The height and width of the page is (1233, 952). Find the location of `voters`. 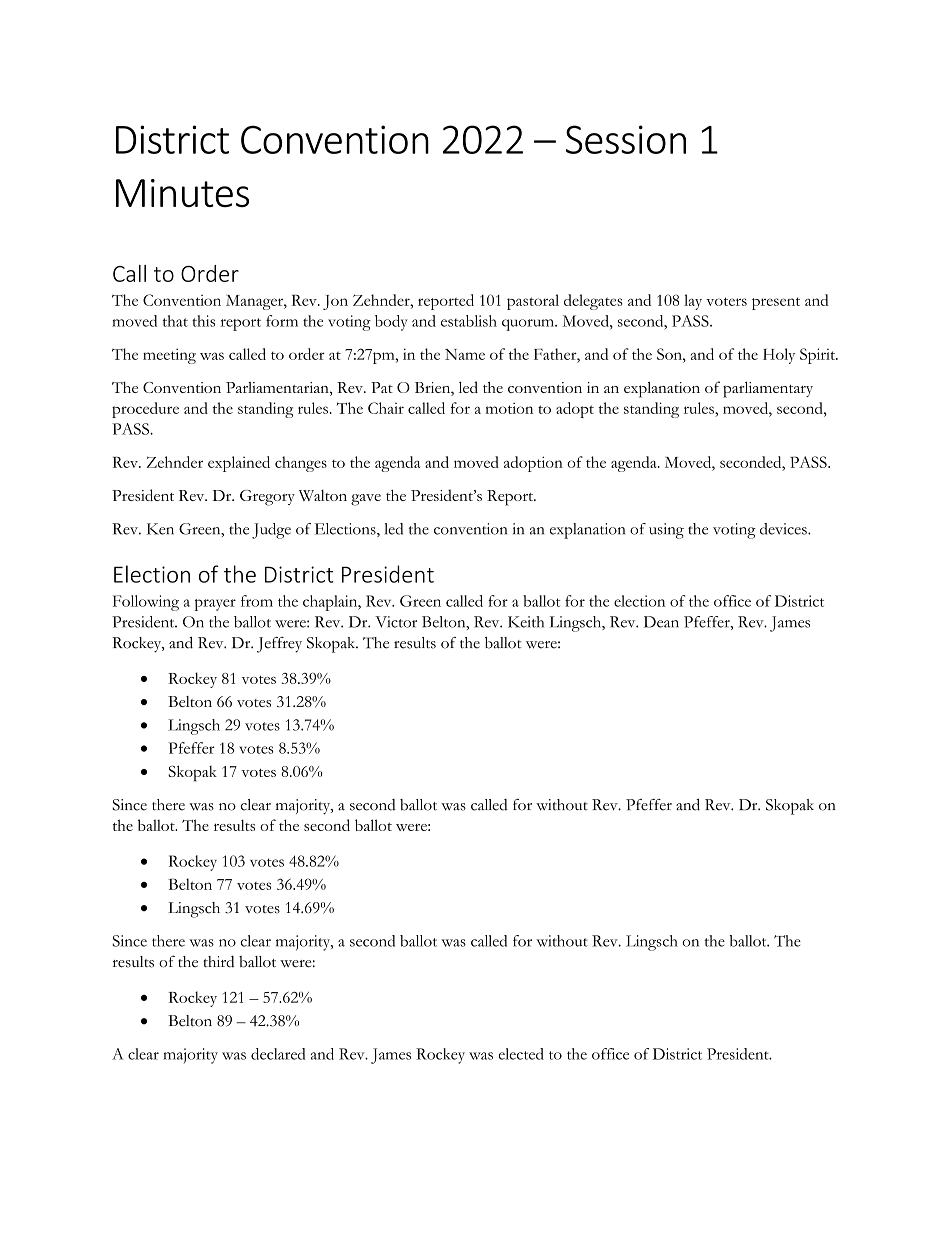

voters is located at coordinates (726, 301).
